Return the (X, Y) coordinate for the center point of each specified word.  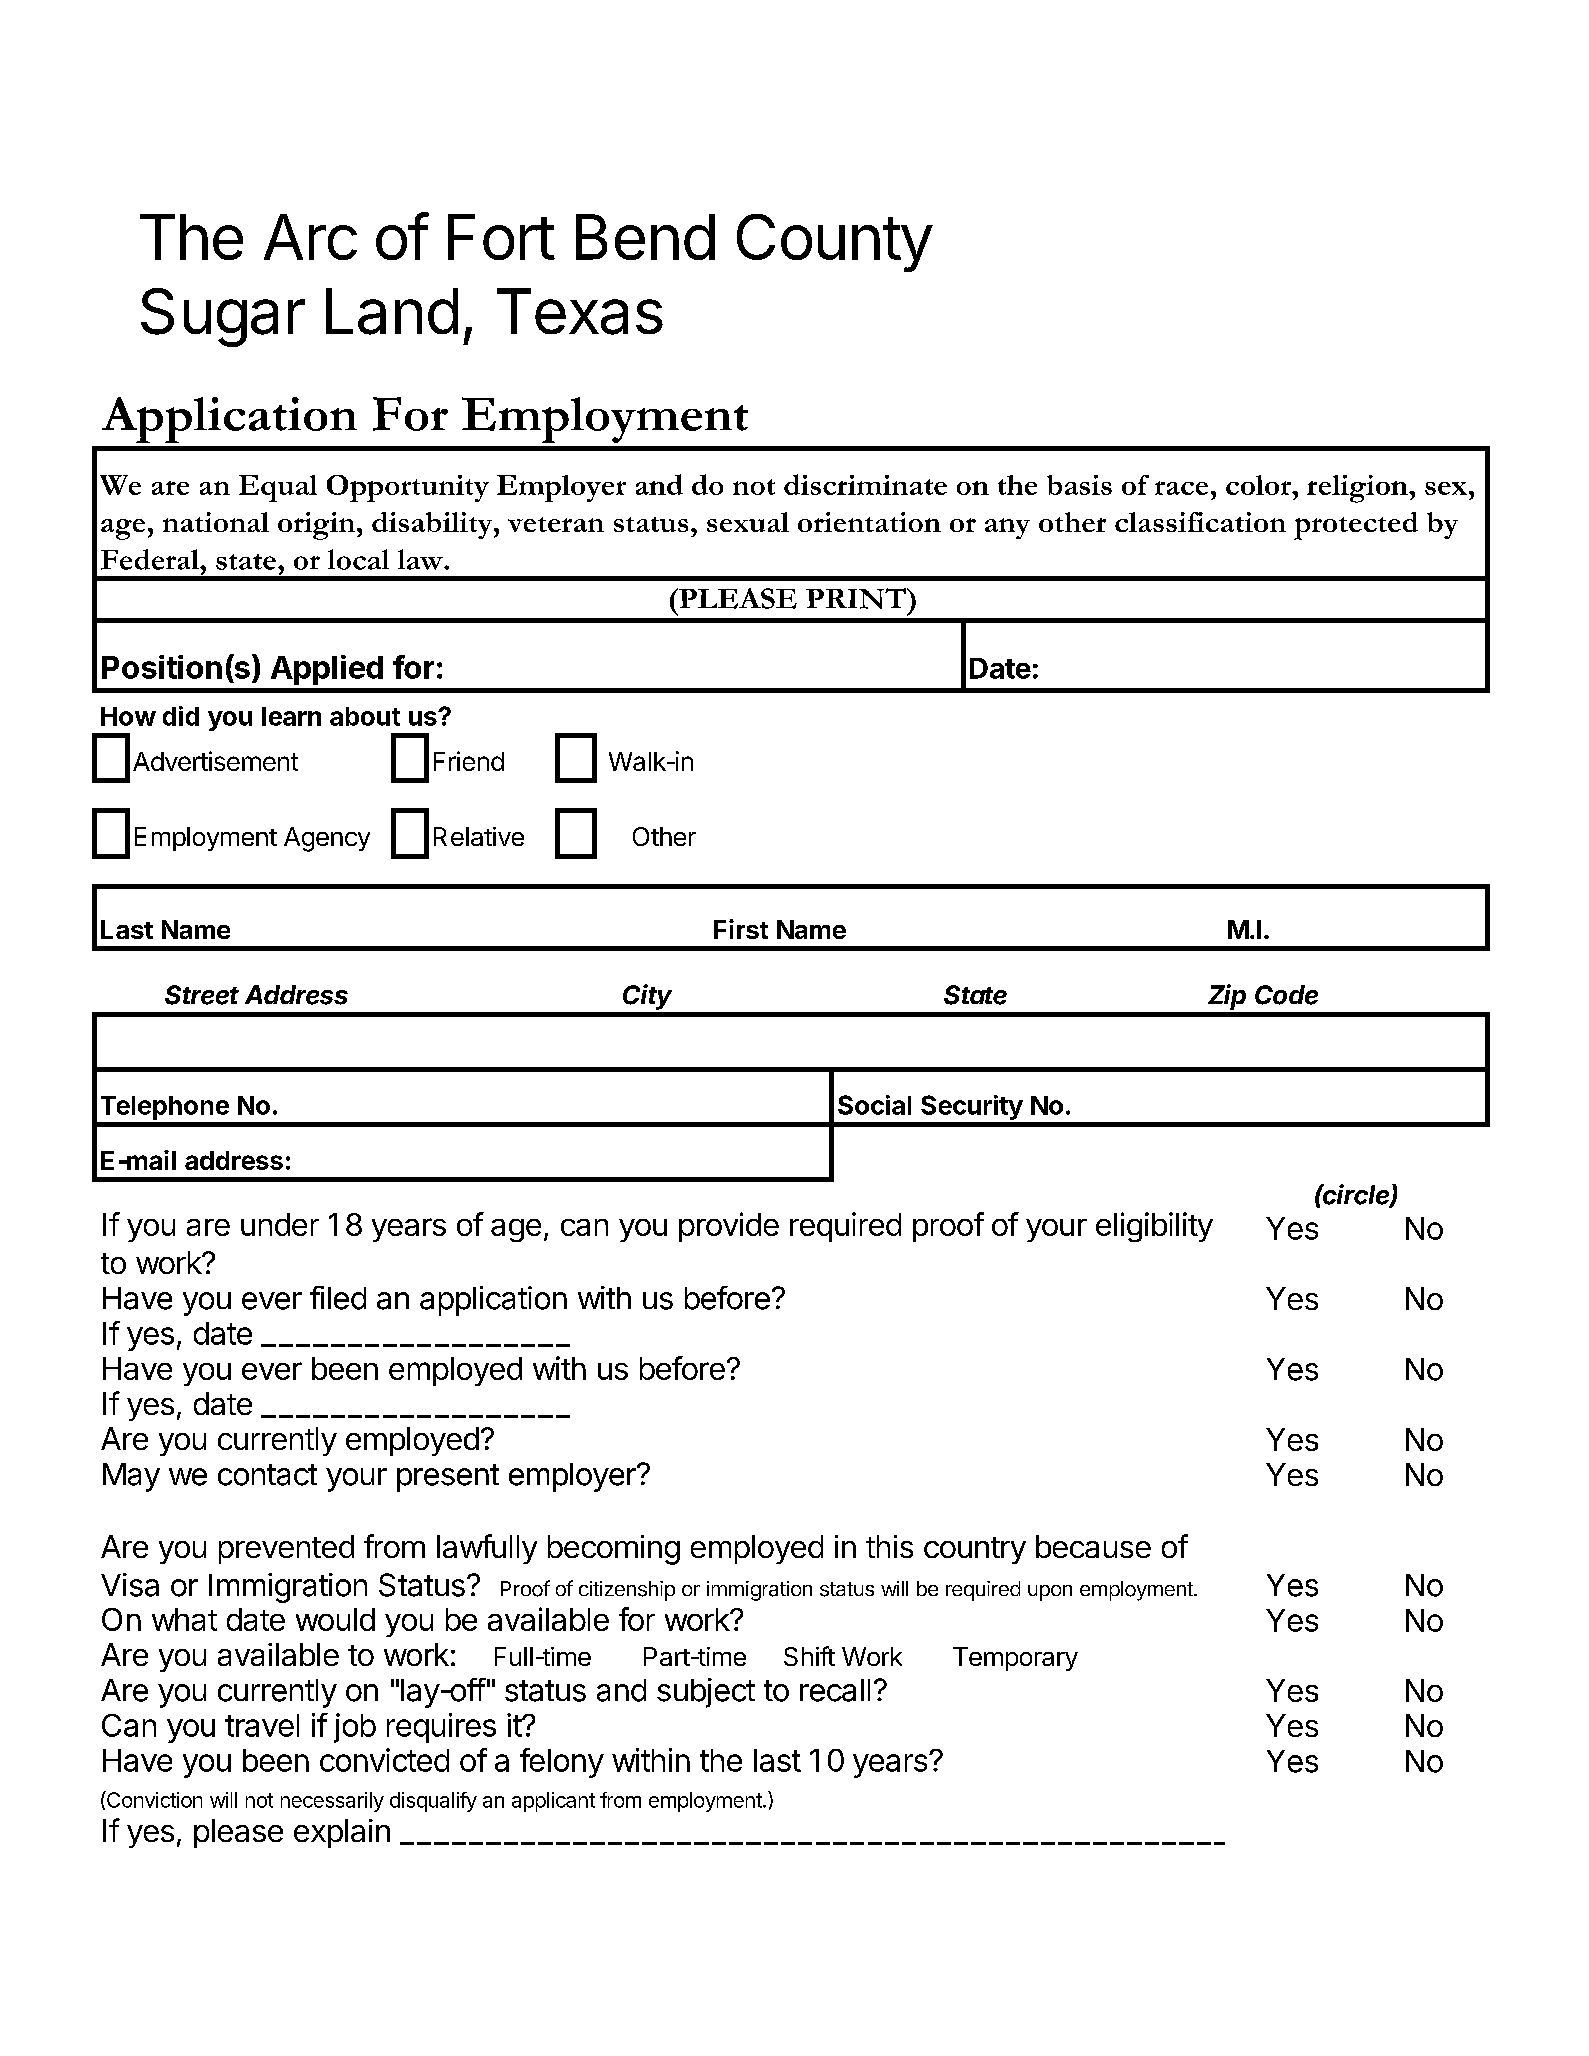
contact (267, 1475)
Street (202, 995)
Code (1286, 995)
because (1093, 1546)
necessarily (332, 1802)
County (834, 243)
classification (1200, 522)
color (1259, 485)
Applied (327, 670)
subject (706, 1693)
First (741, 929)
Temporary (1015, 1659)
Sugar (223, 317)
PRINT (857, 598)
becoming (614, 1550)
